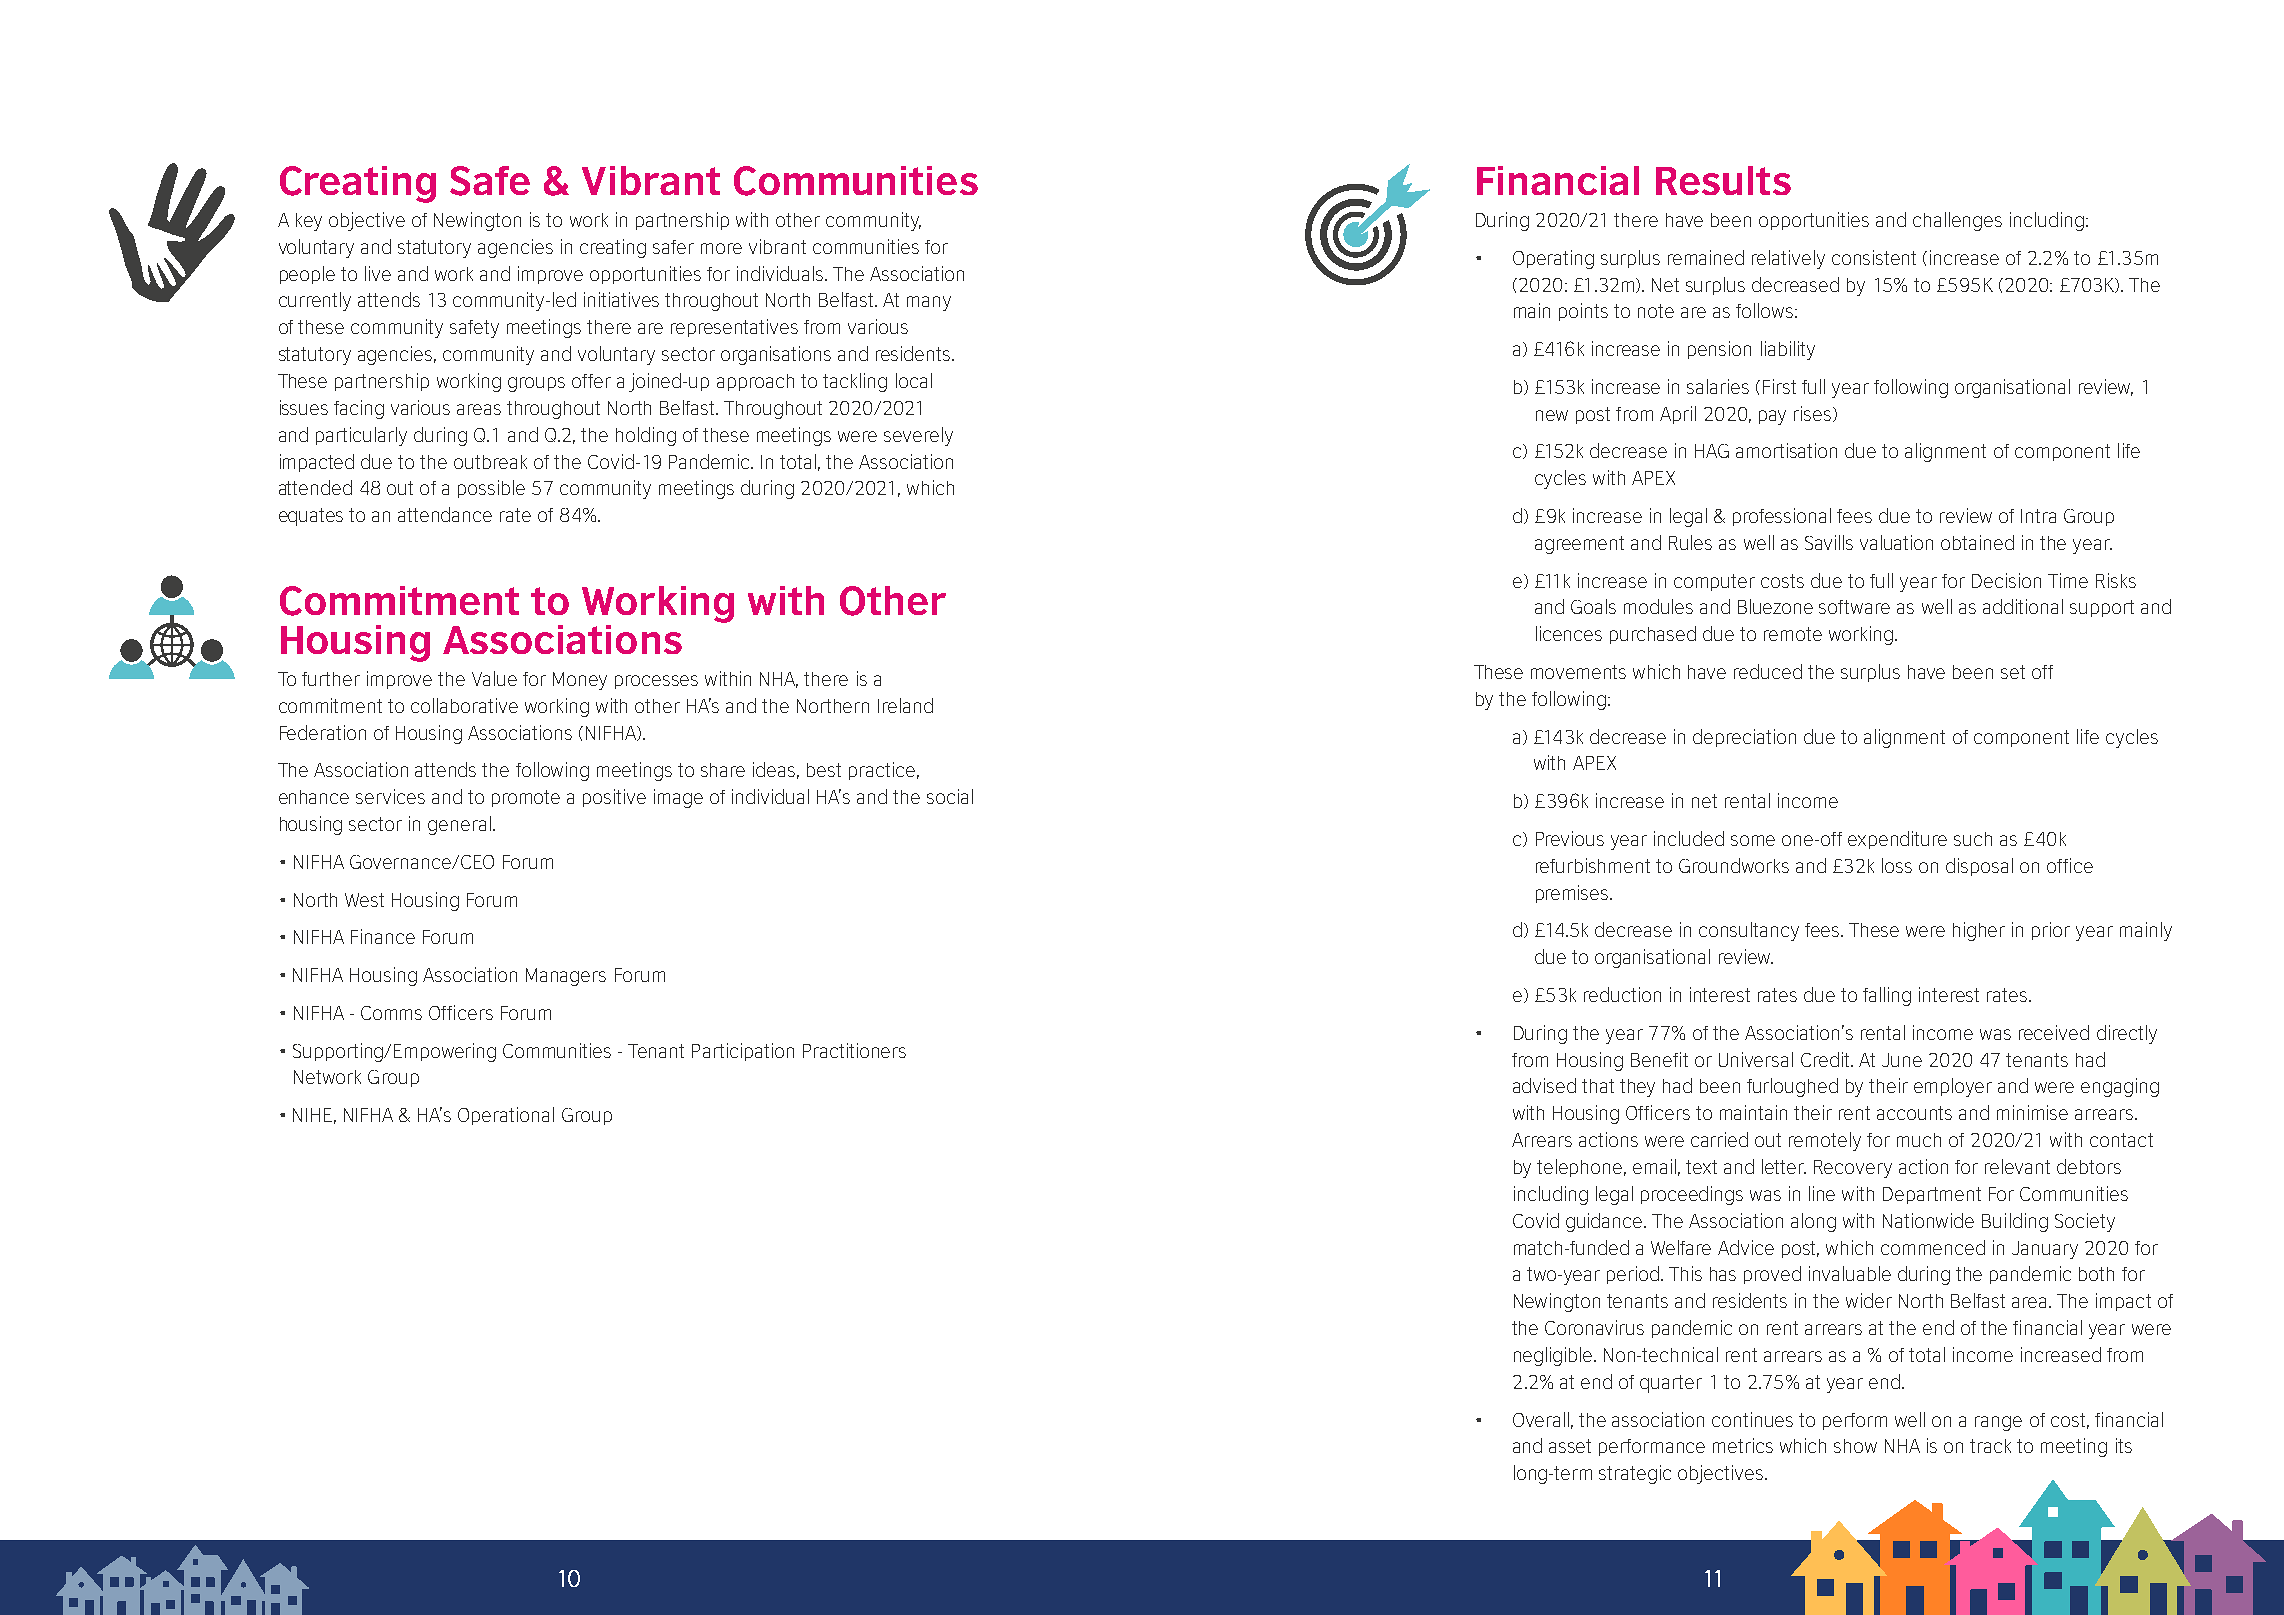  Describe the element at coordinates (1854, 607) in the page. I see `software` at that location.
